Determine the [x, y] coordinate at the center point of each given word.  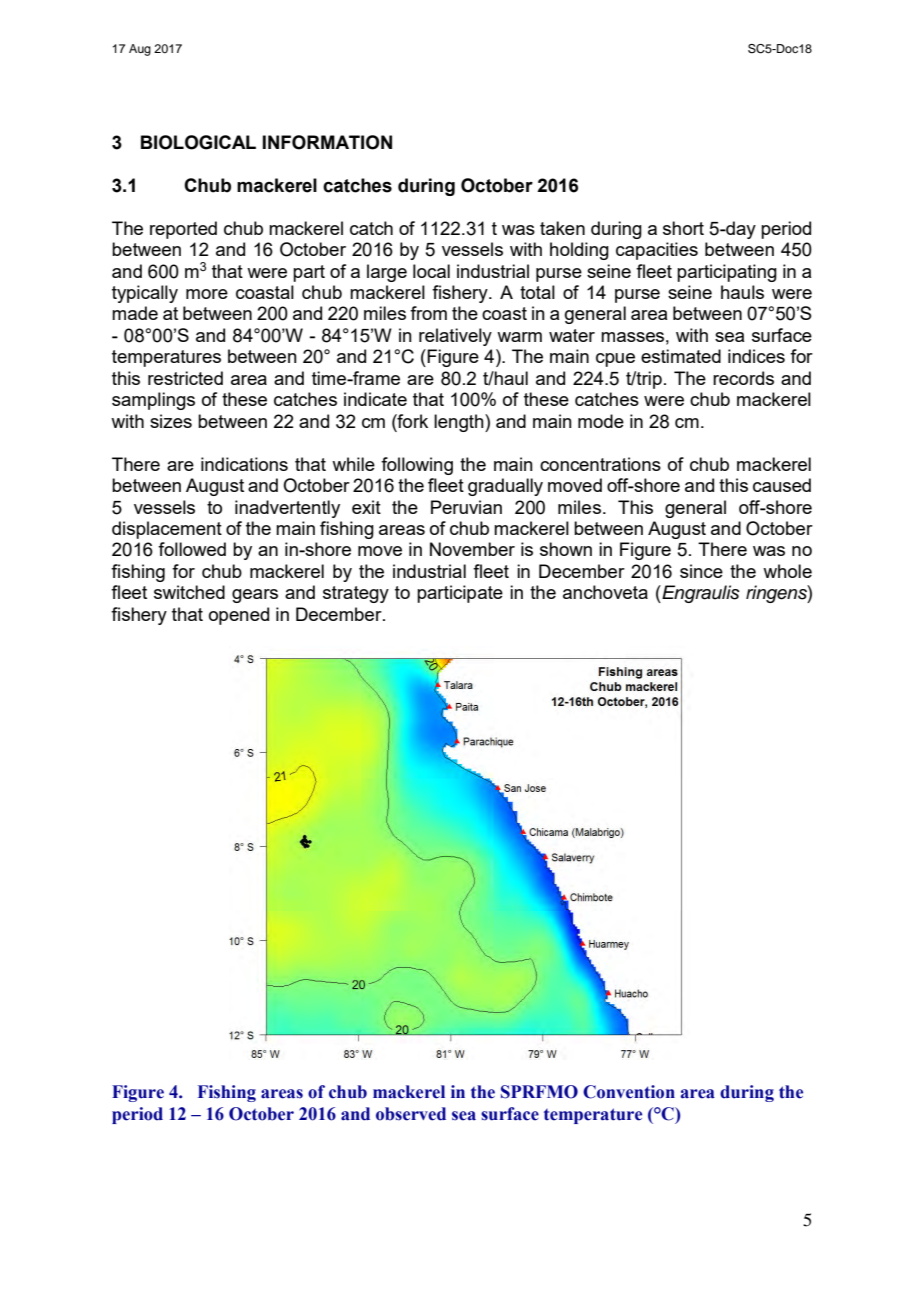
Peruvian [466, 507]
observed [411, 1114]
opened [239, 616]
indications [244, 464]
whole [787, 571]
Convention [629, 1092]
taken [562, 228]
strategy [356, 594]
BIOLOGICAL [198, 142]
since [701, 571]
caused [782, 485]
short [683, 228]
